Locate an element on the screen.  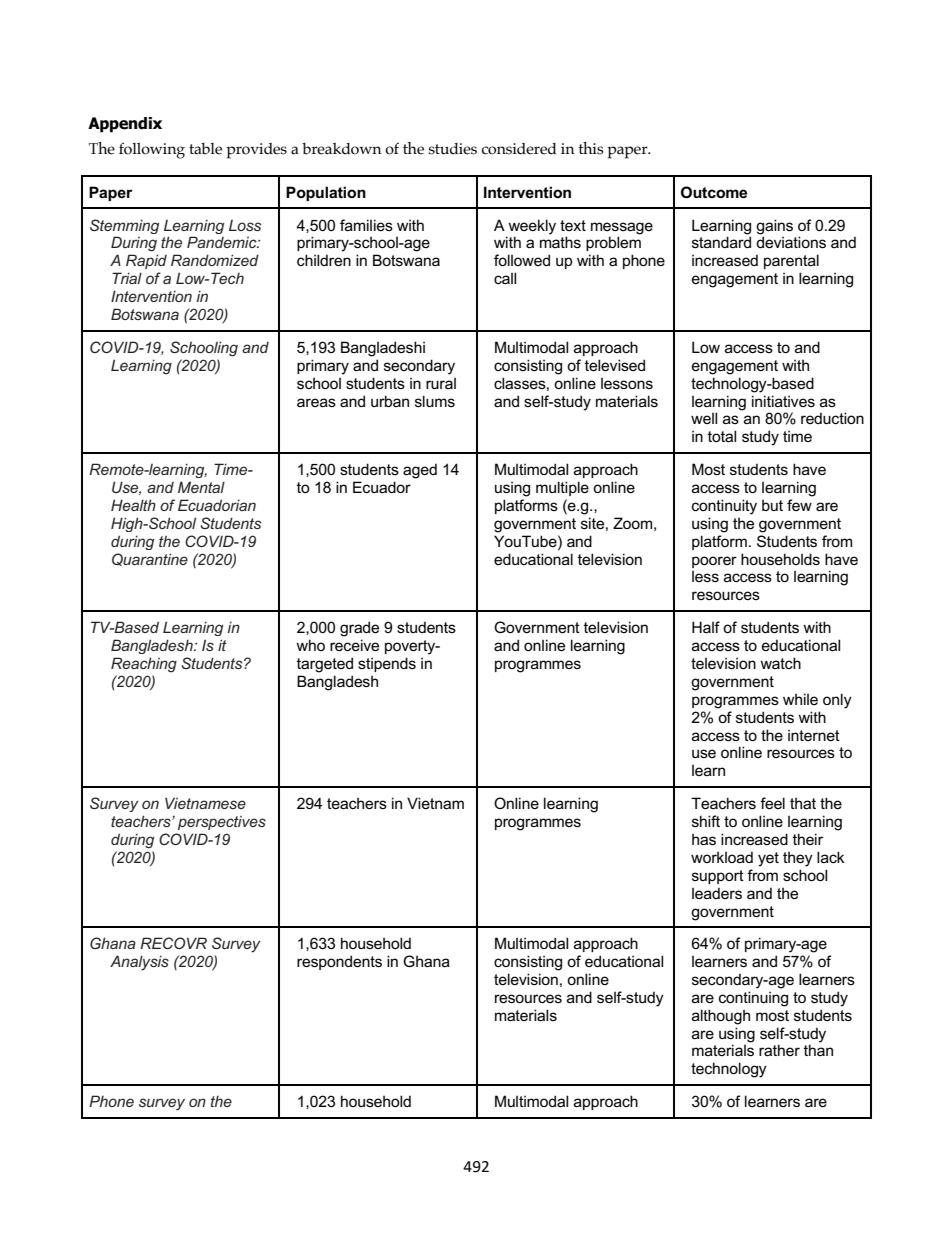
Outcome is located at coordinates (714, 192).
